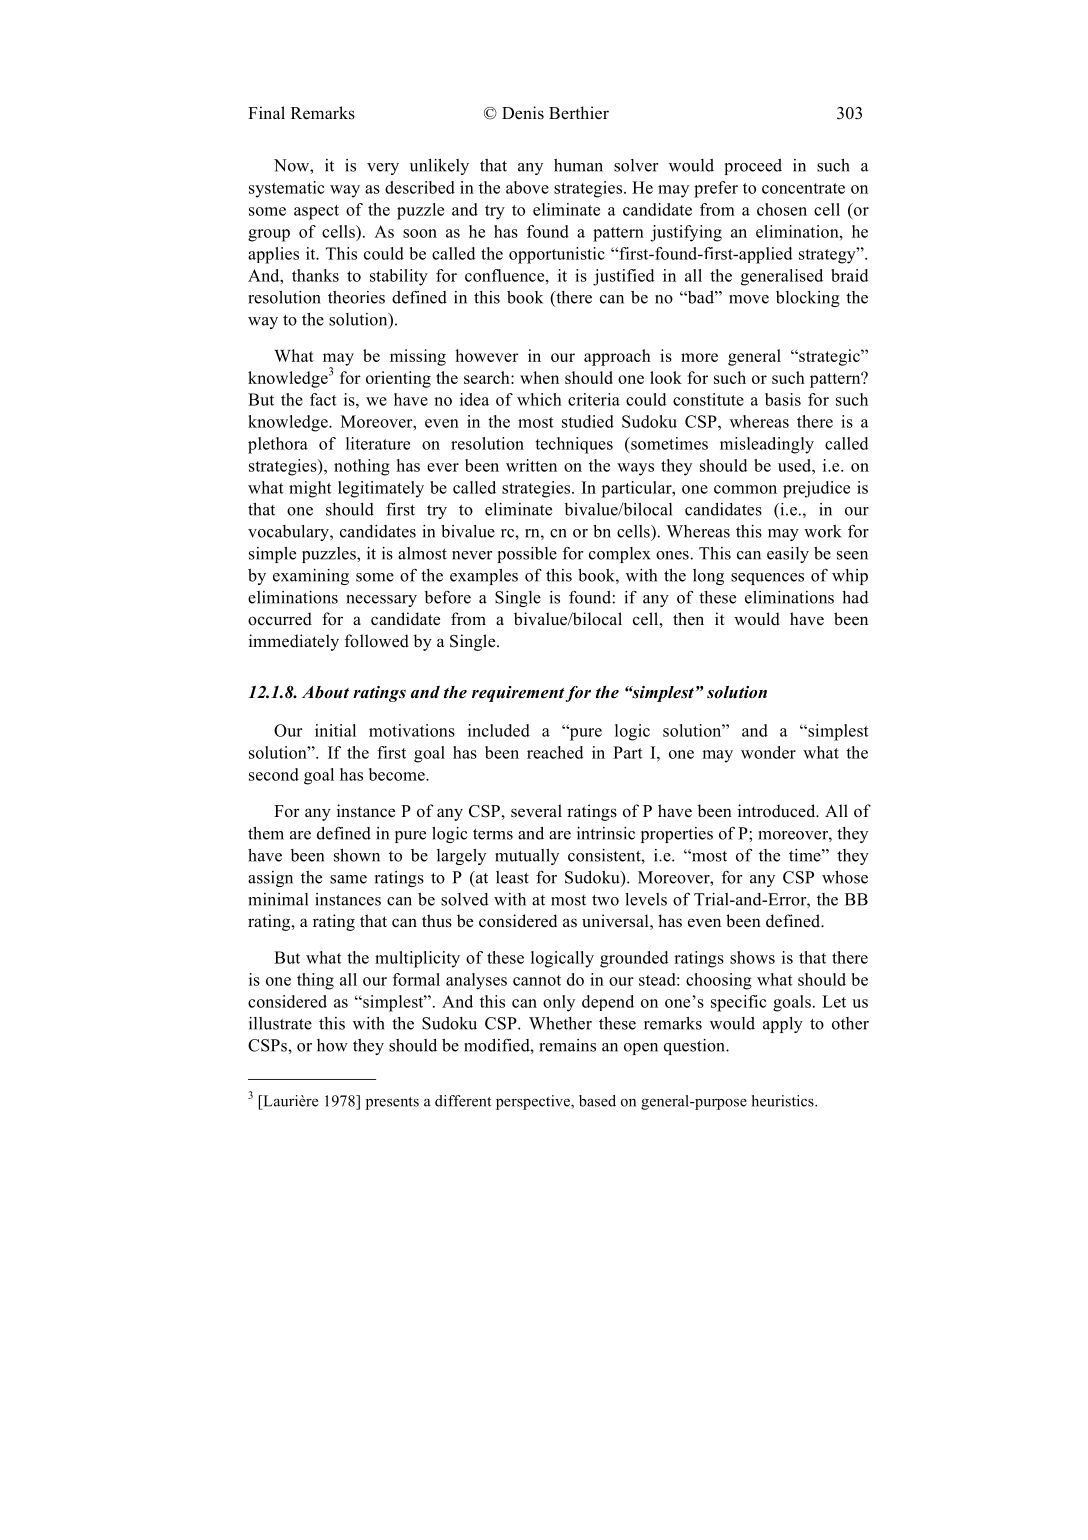 This image has width=1088, height=1540. What do you see at coordinates (555, 752) in the image?
I see `reached` at bounding box center [555, 752].
